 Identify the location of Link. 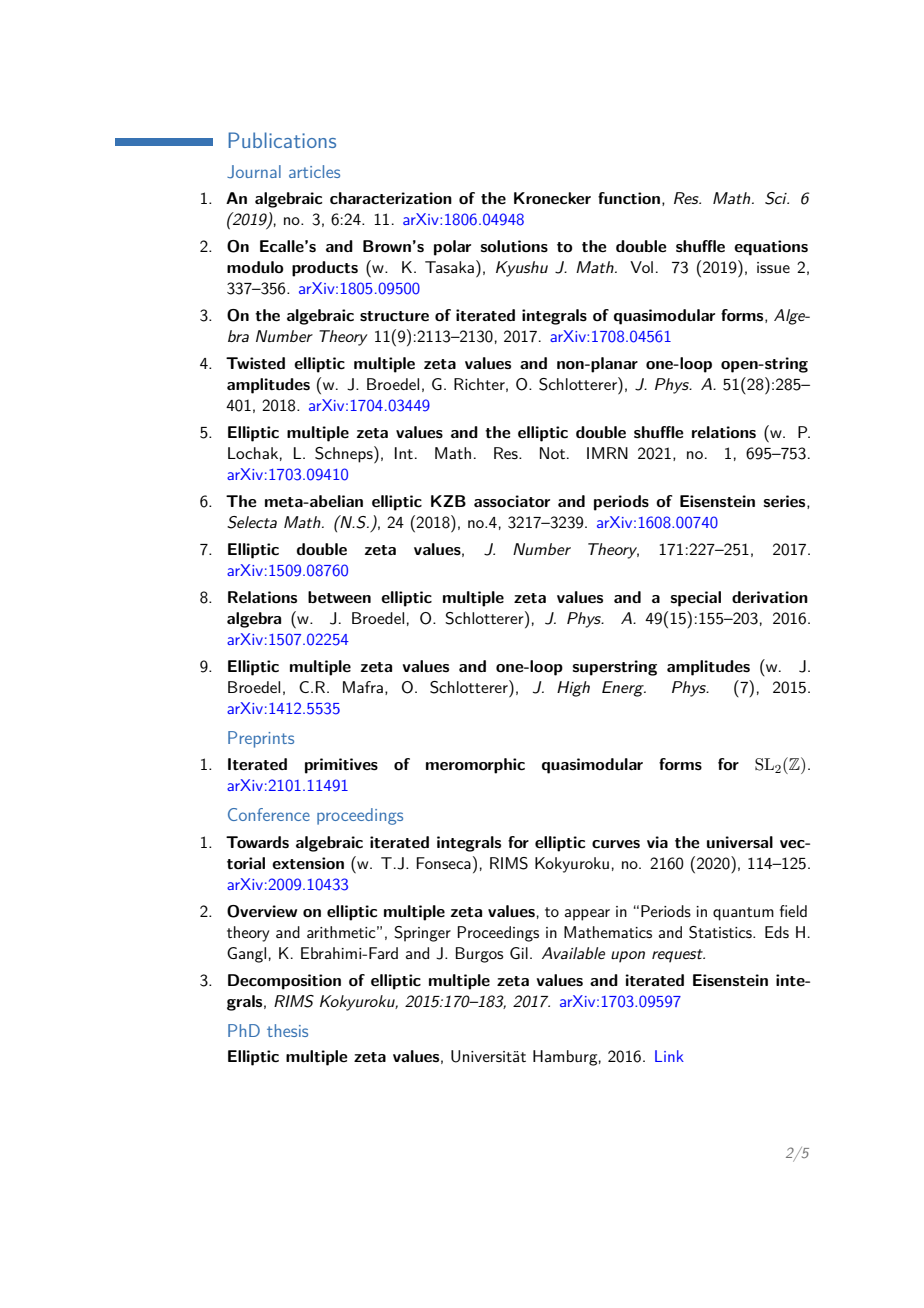
(669, 1056).
